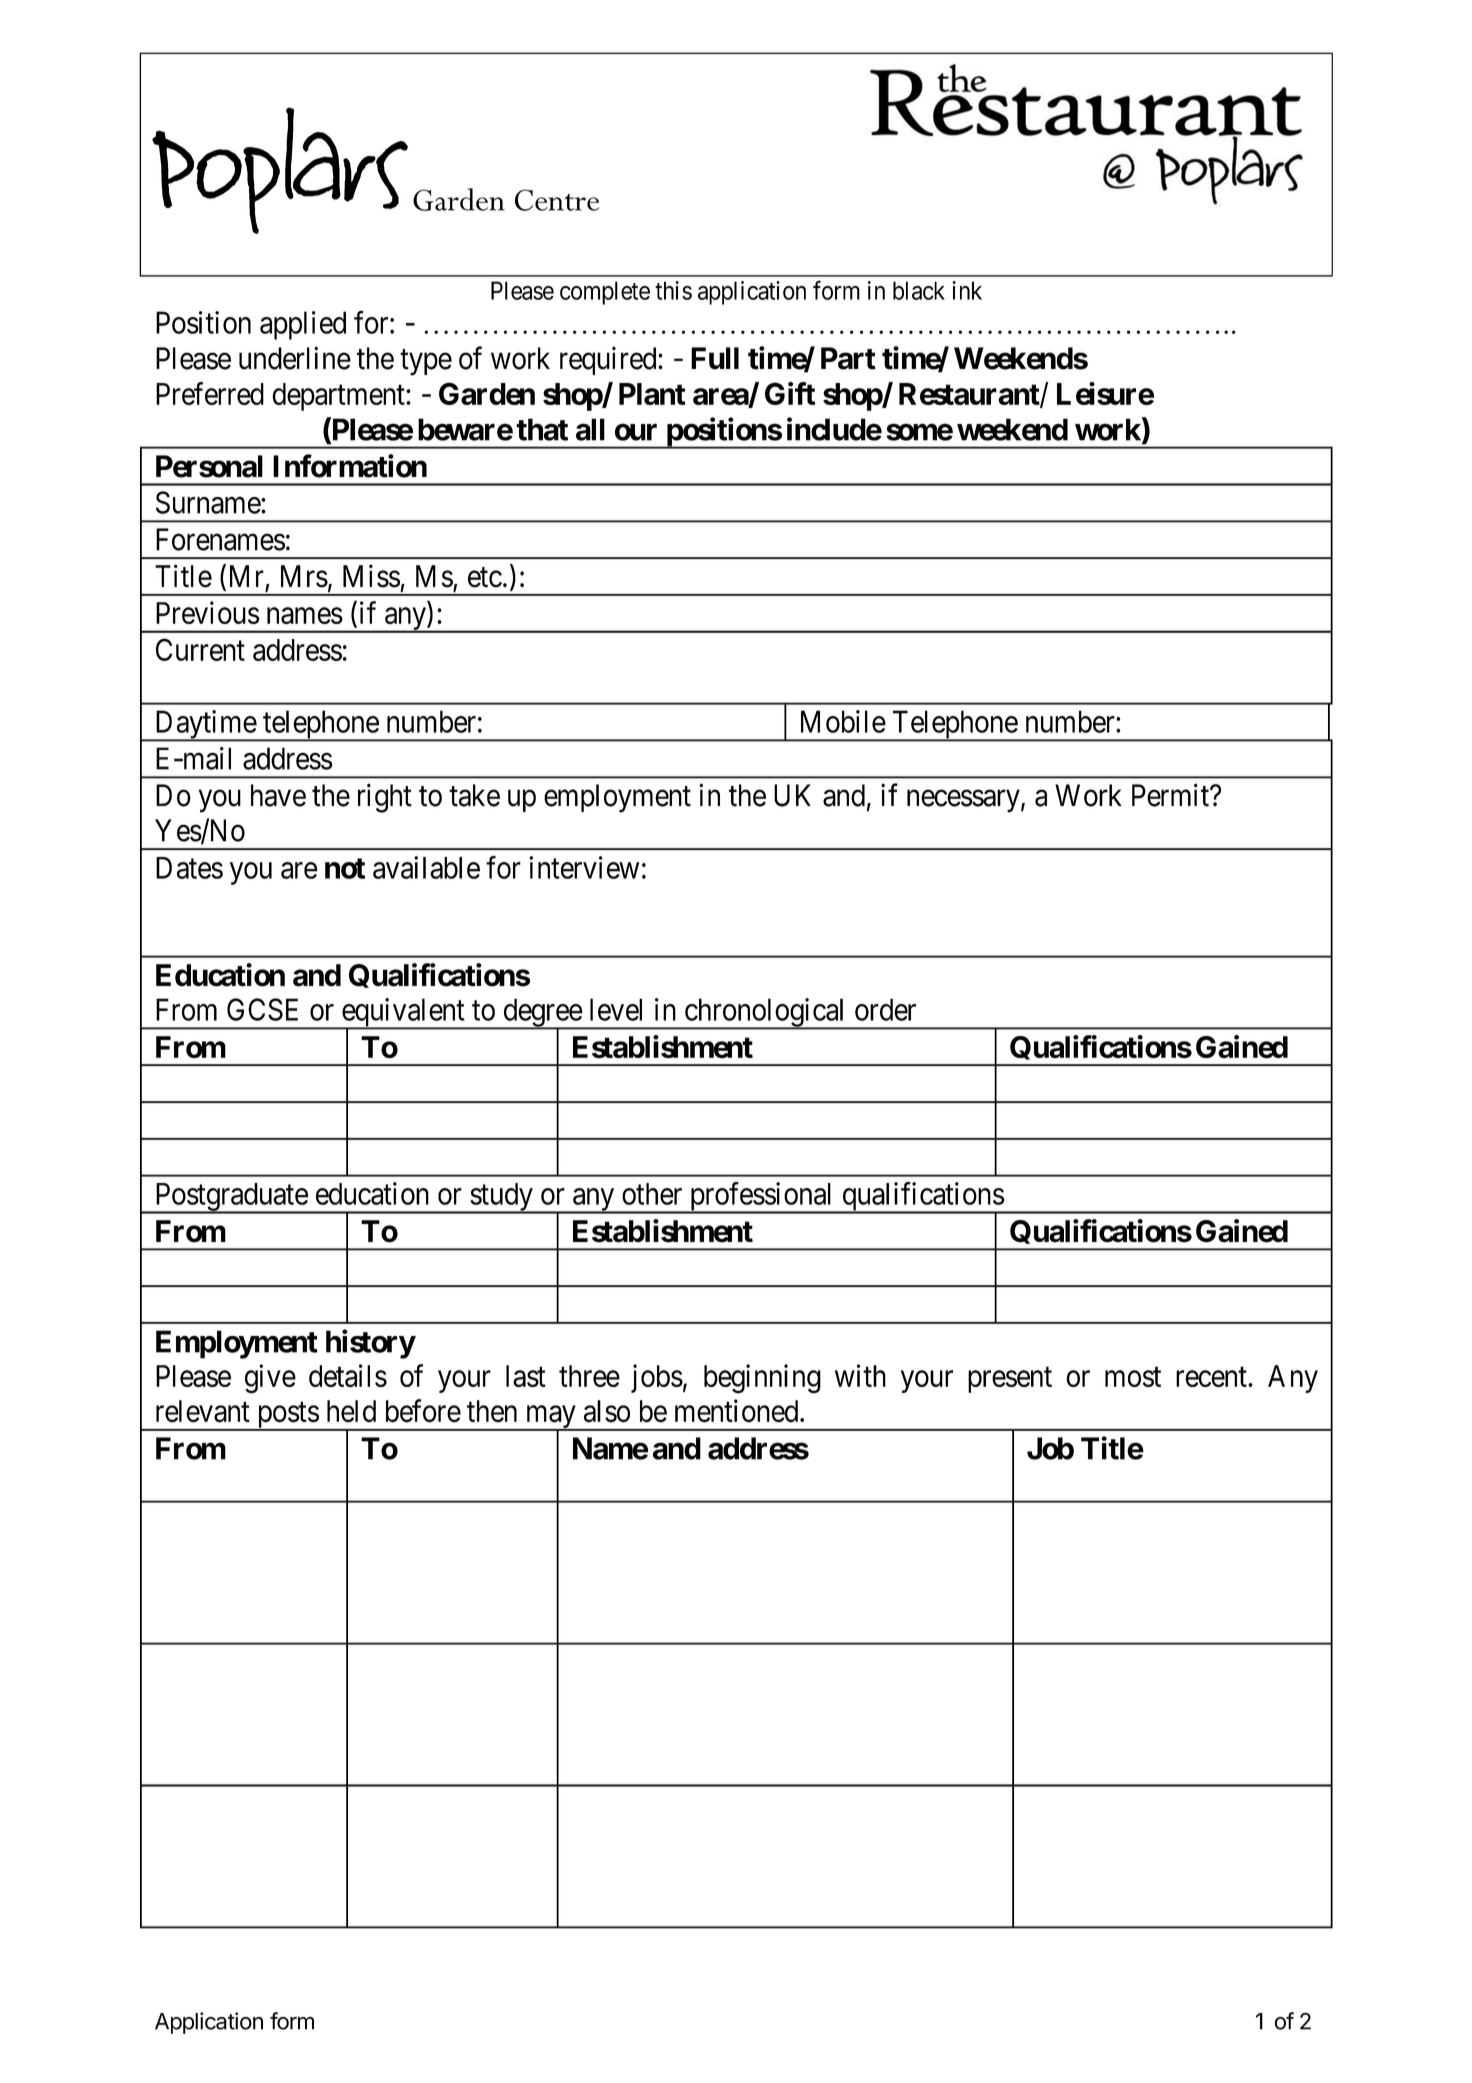 The height and width of the document is (2083, 1472). What do you see at coordinates (1133, 1377) in the document?
I see `most` at bounding box center [1133, 1377].
